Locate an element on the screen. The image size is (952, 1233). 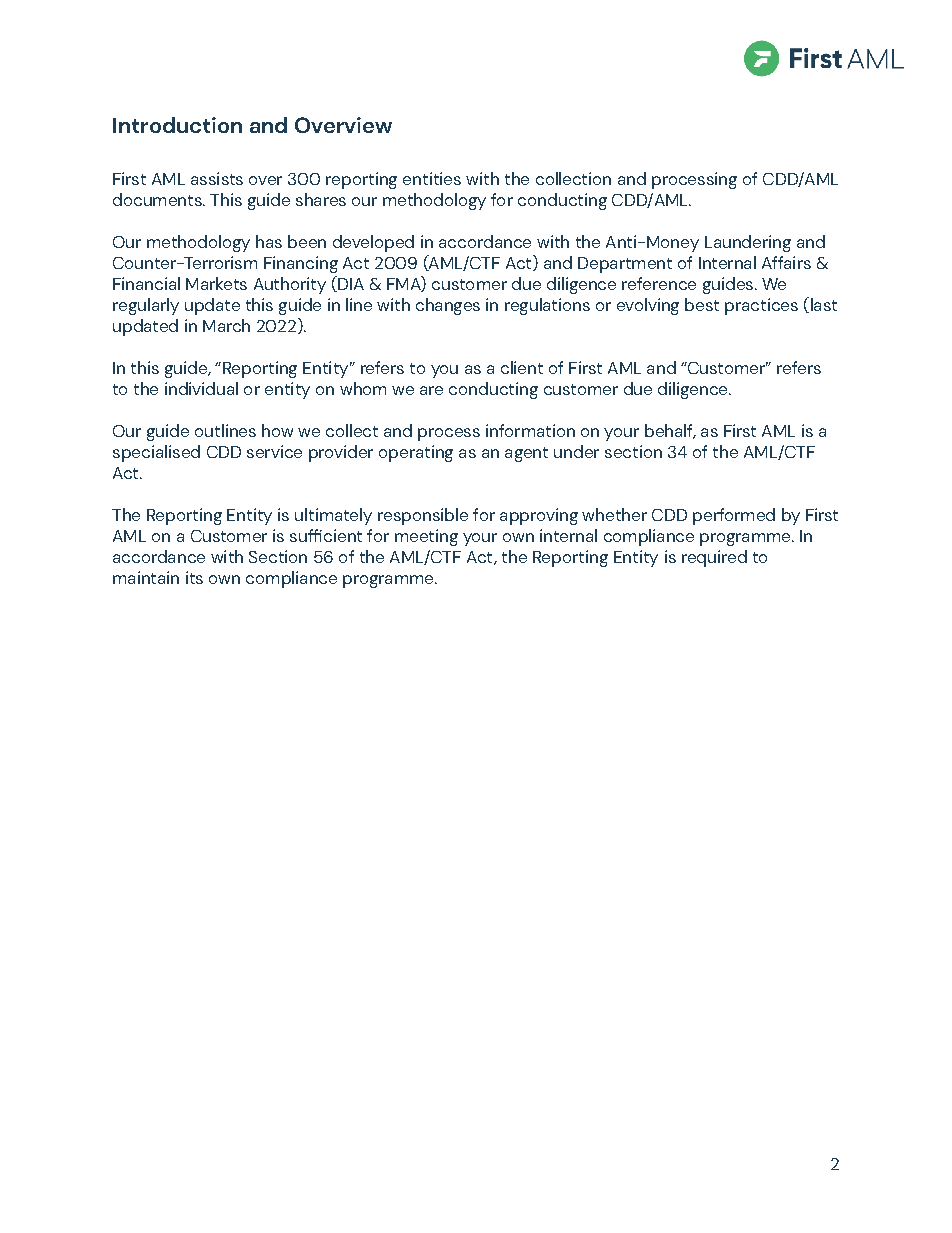
Affairs is located at coordinates (786, 262).
